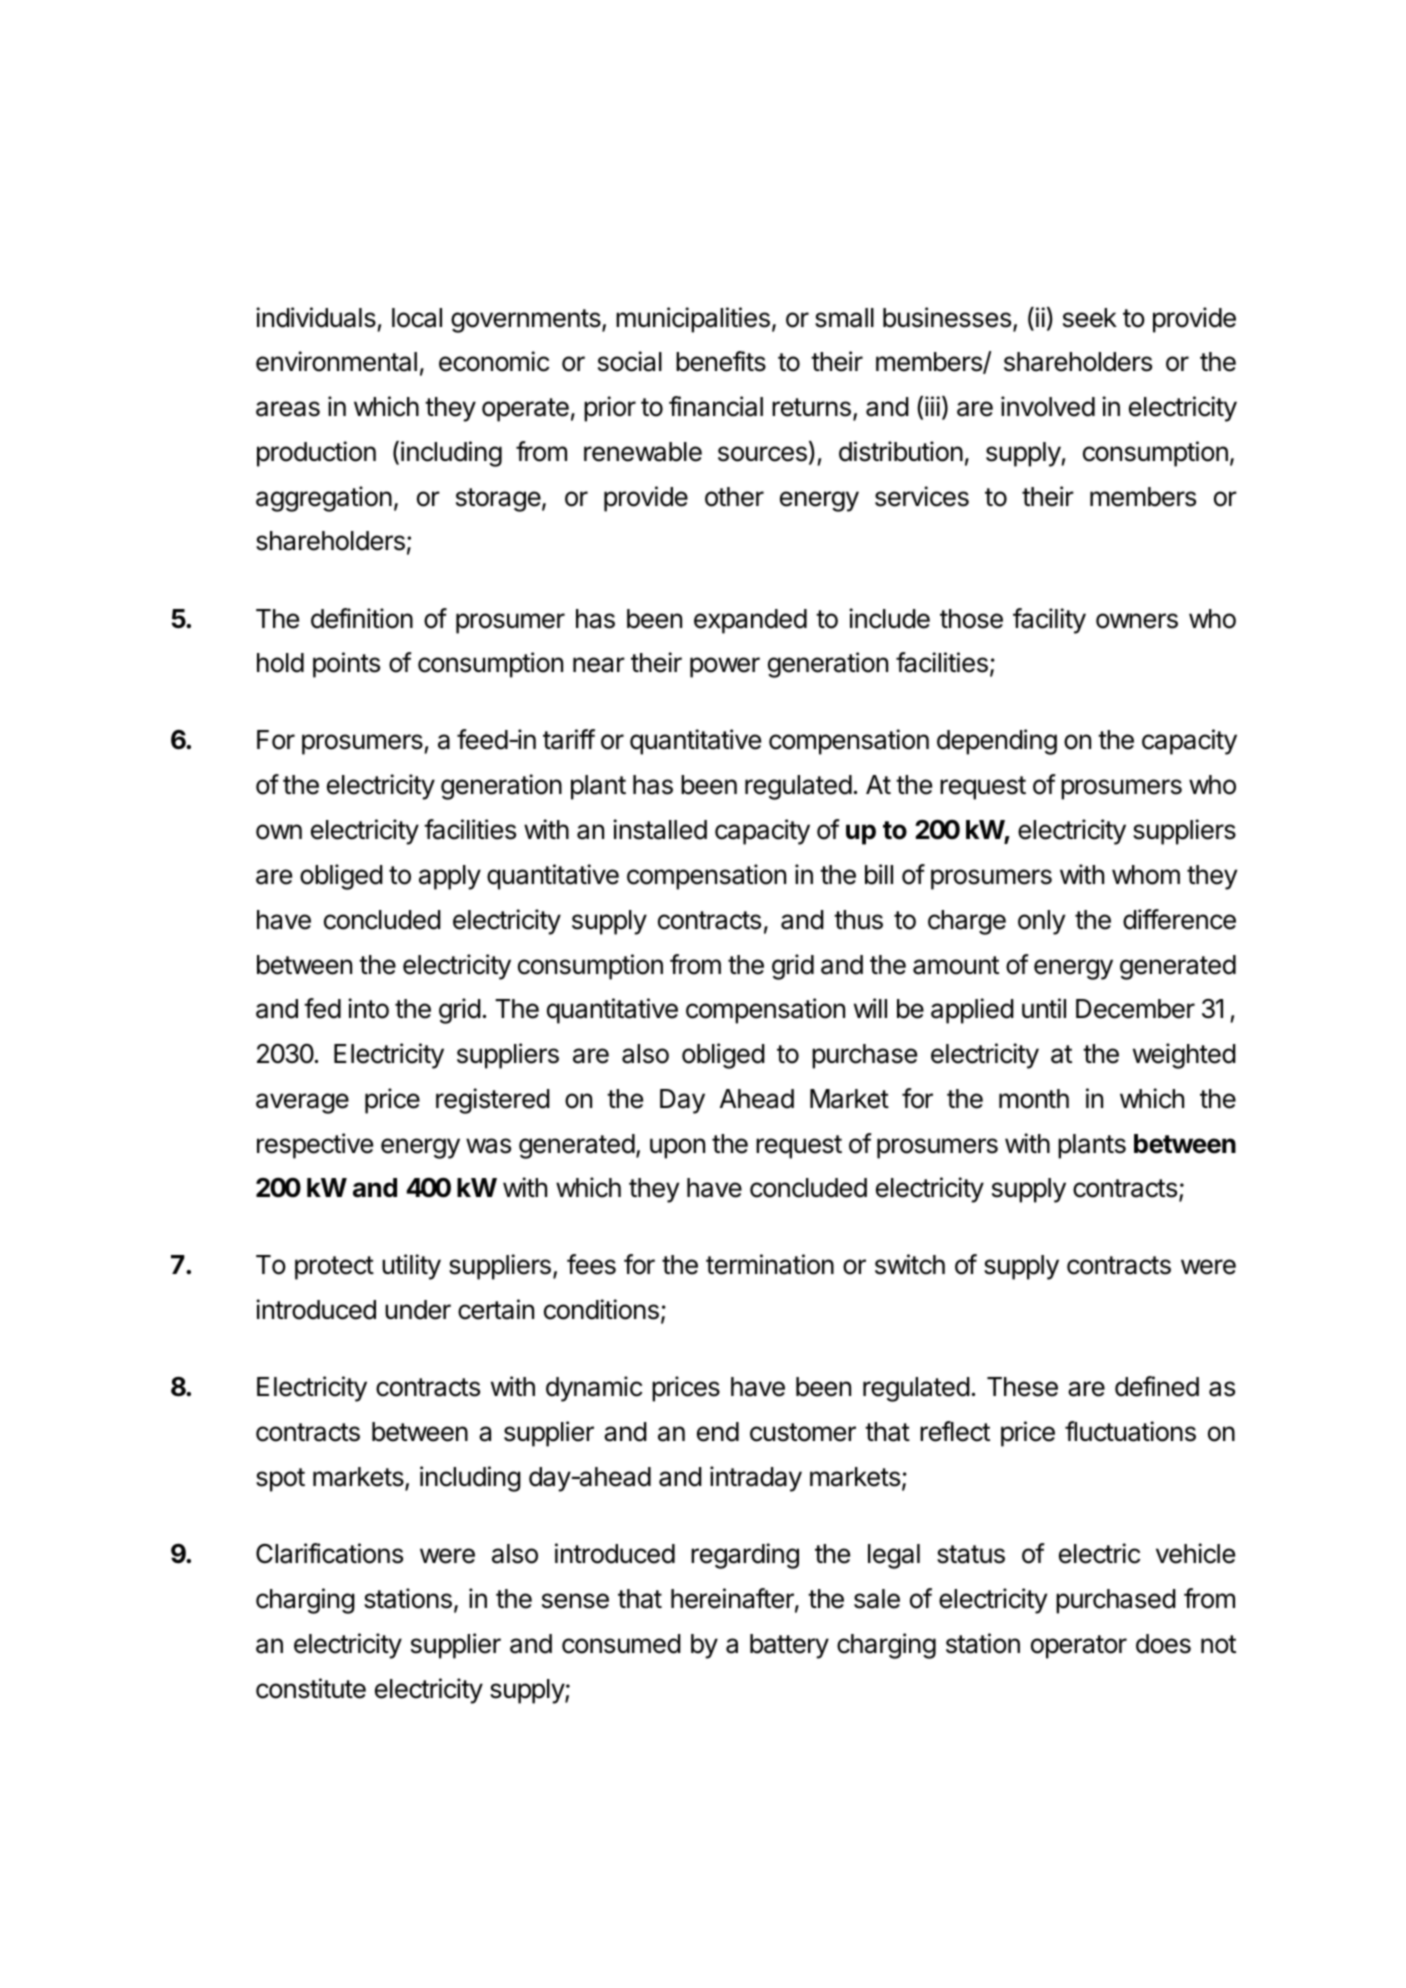  Describe the element at coordinates (450, 877) in the screenshot. I see `apply` at that location.
